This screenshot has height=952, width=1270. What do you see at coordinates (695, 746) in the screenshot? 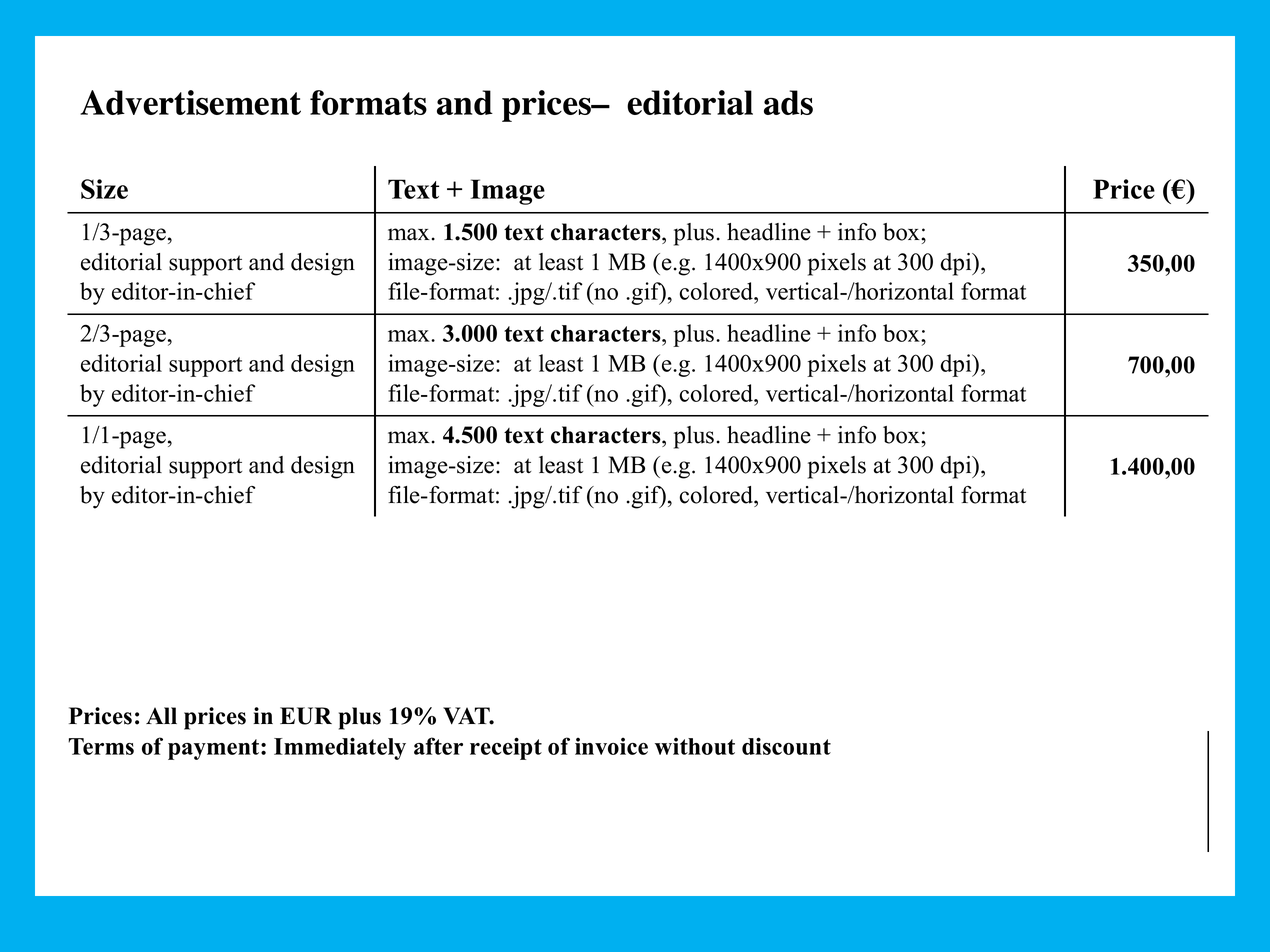
I see `without` at bounding box center [695, 746].
